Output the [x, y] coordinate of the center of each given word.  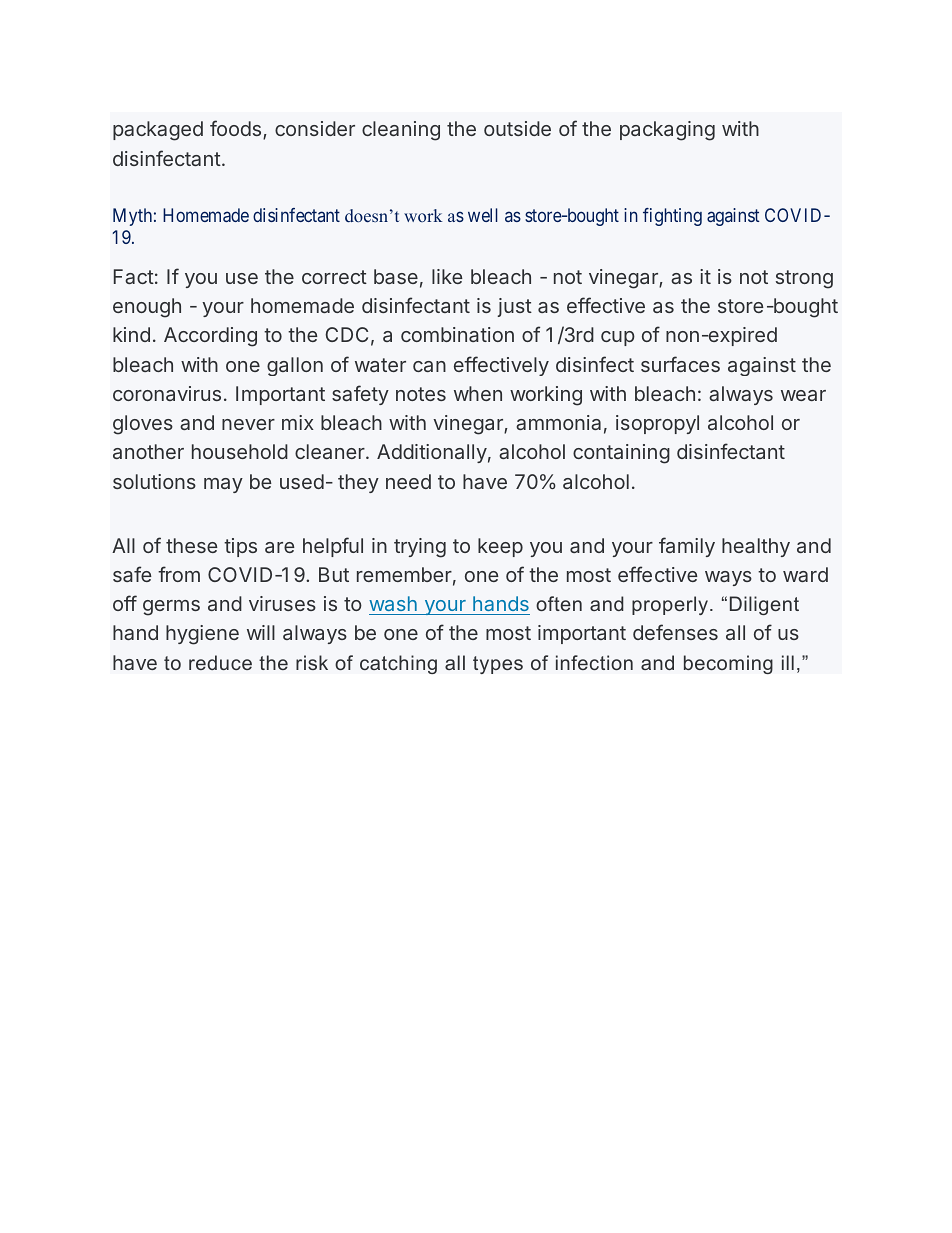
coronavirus [167, 393]
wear [803, 395]
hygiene [202, 635]
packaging [667, 131]
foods [235, 128]
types [498, 665]
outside [517, 128]
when [478, 393]
